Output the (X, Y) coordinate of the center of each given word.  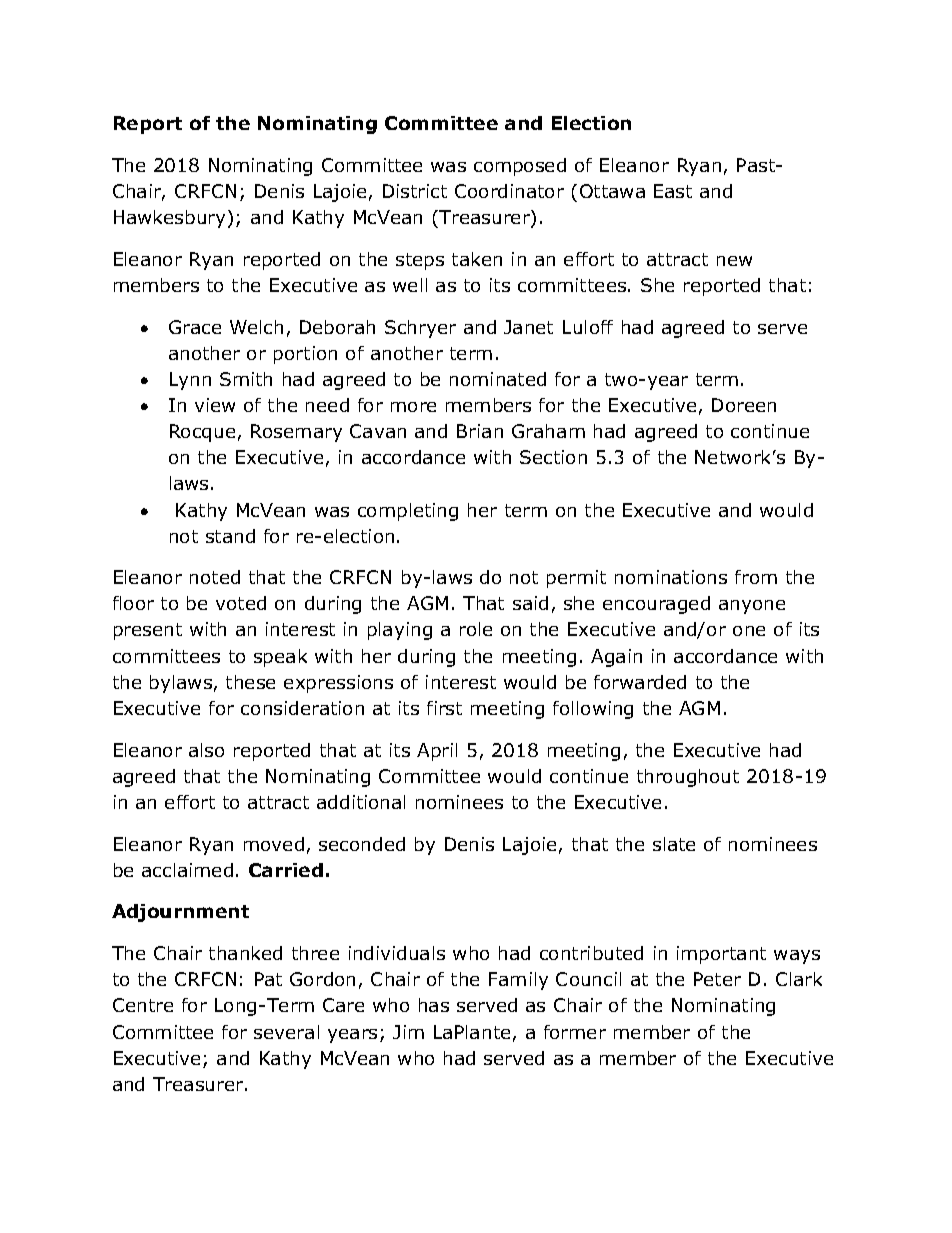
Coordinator (509, 191)
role (476, 629)
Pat (268, 979)
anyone (752, 607)
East (673, 191)
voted (241, 603)
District (415, 191)
